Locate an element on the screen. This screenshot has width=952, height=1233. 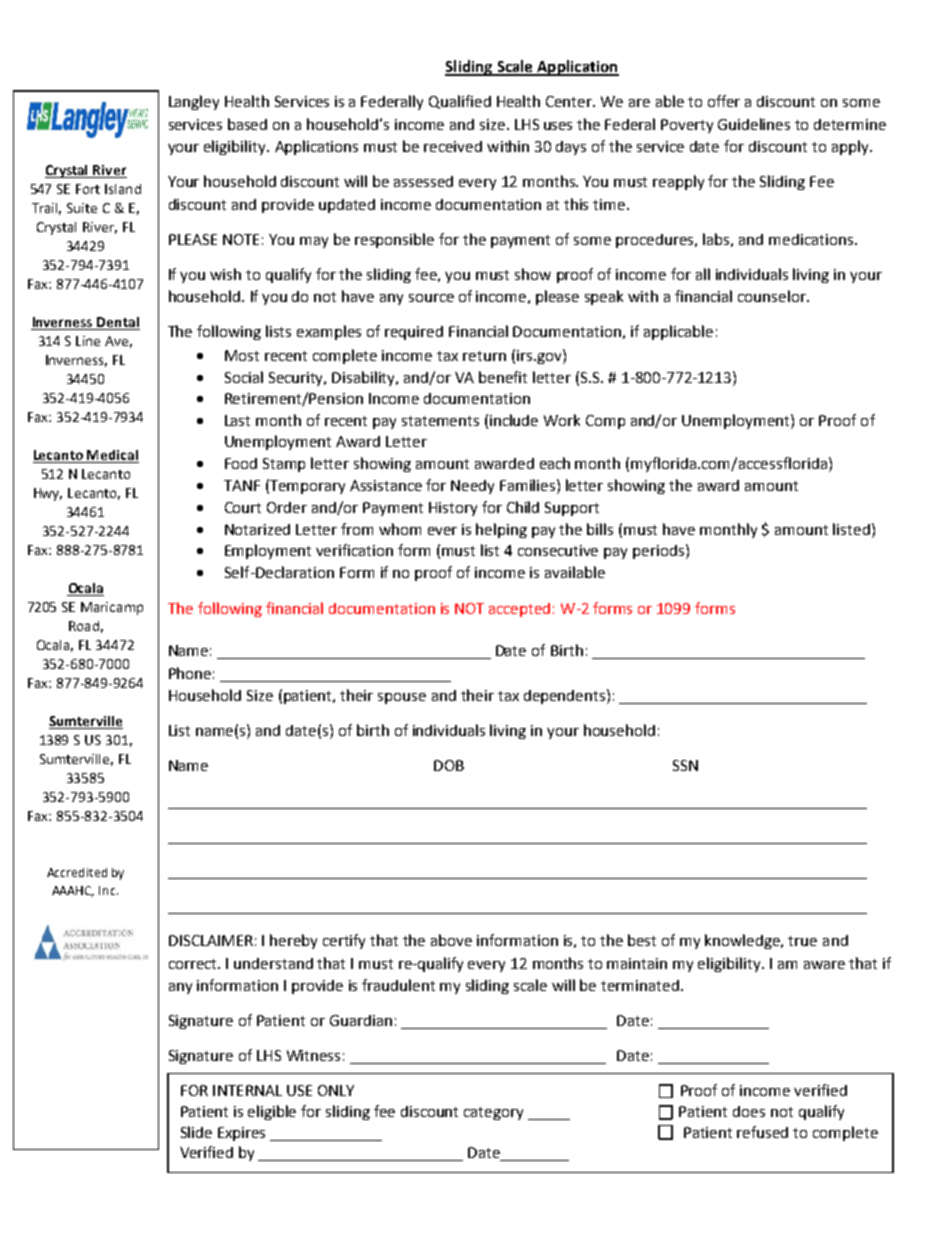
SSN is located at coordinates (685, 765).
